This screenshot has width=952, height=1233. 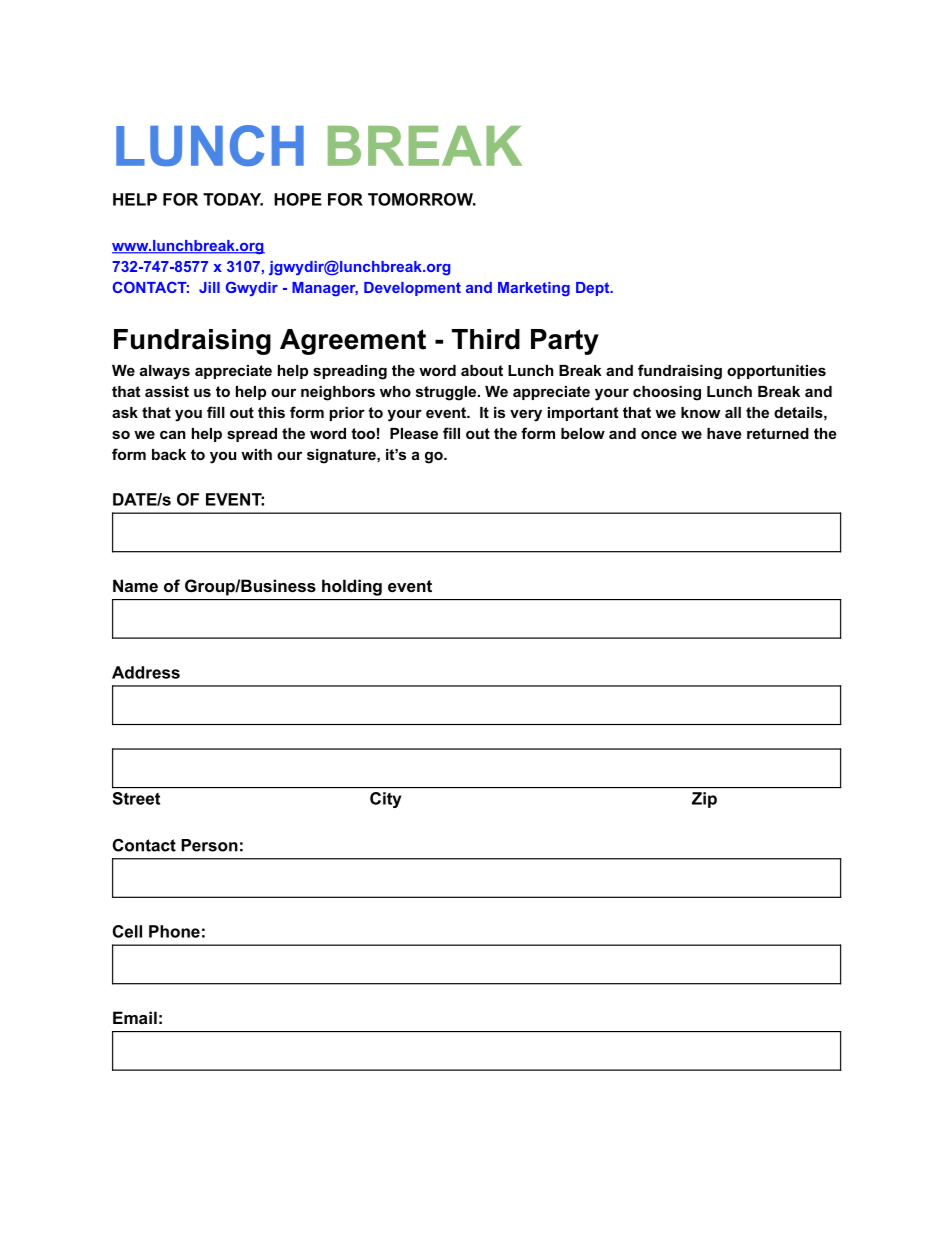 I want to click on Email, so click(x=135, y=1017).
